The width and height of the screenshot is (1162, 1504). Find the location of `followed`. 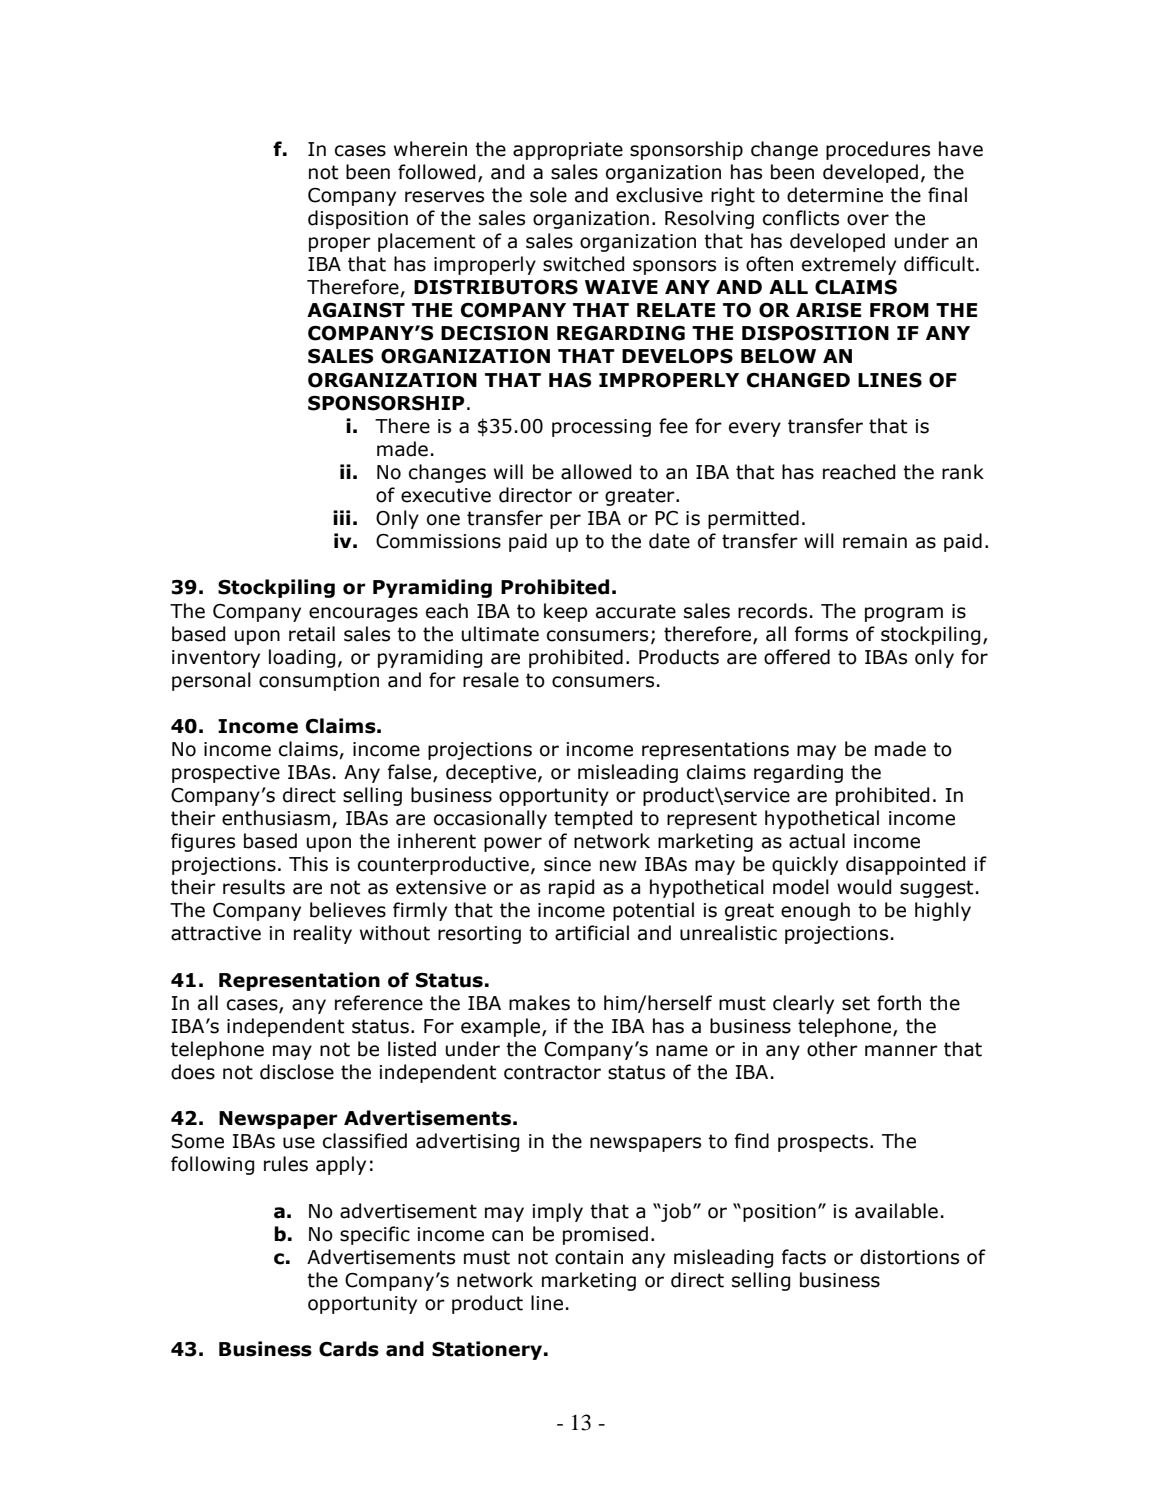

followed is located at coordinates (436, 172).
